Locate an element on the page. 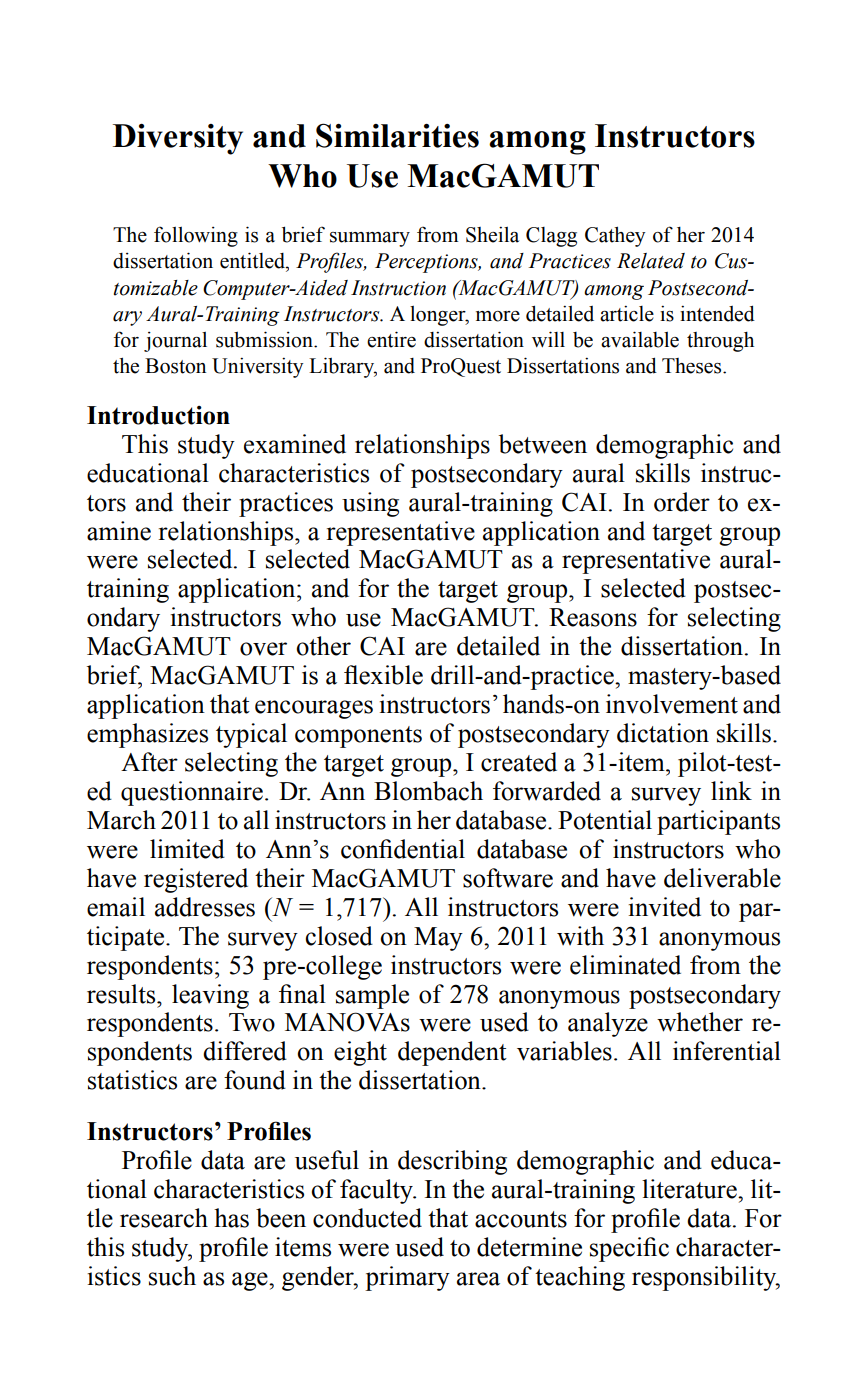 The width and height of the image is (868, 1389). primary is located at coordinates (407, 1278).
